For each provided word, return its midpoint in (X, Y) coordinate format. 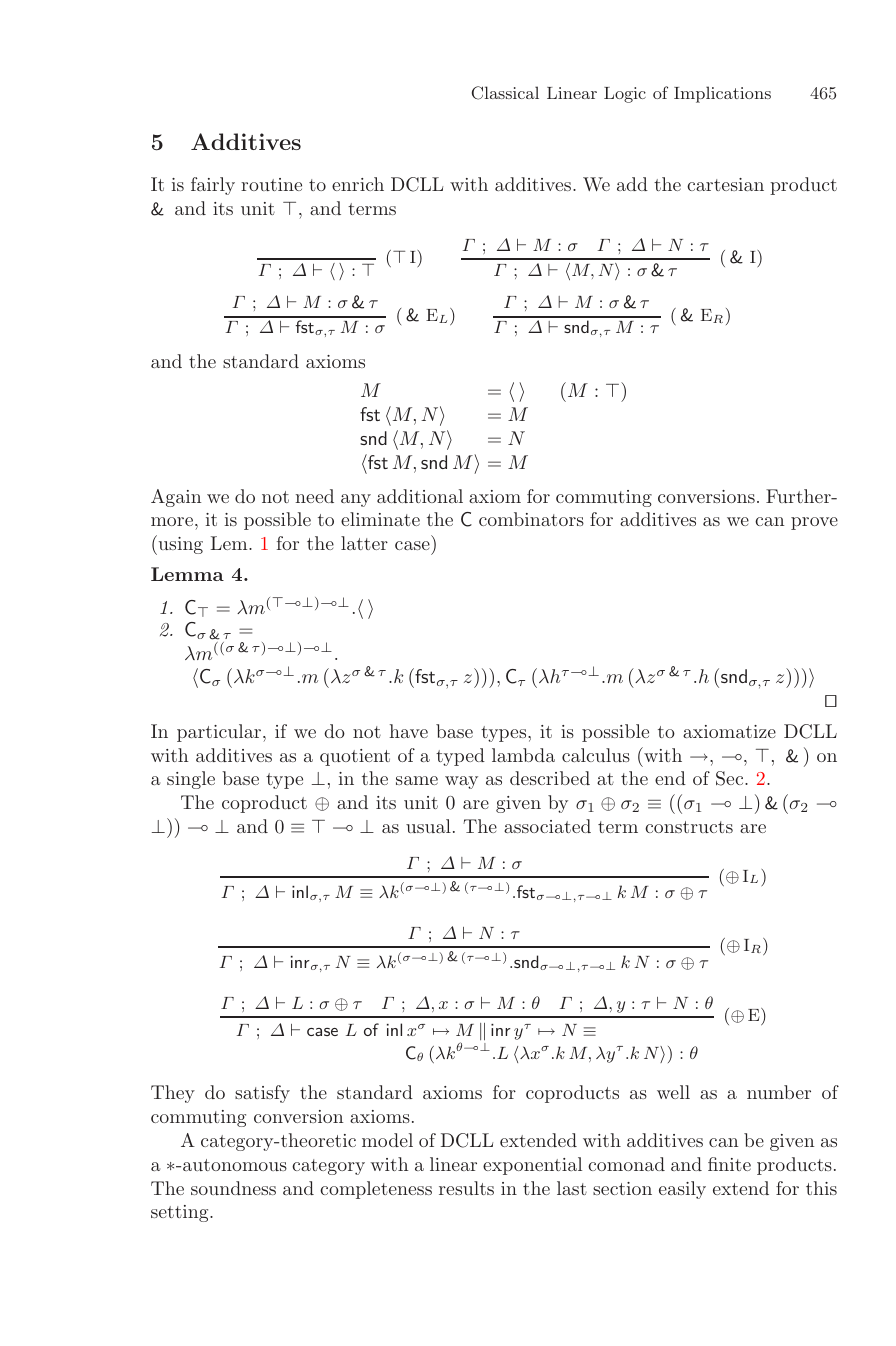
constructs (689, 827)
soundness (233, 1188)
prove (814, 523)
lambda (523, 755)
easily (682, 1190)
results (466, 1188)
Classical (505, 93)
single (191, 780)
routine (271, 184)
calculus (596, 755)
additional (420, 496)
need (314, 496)
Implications (722, 94)
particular (220, 733)
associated (547, 826)
